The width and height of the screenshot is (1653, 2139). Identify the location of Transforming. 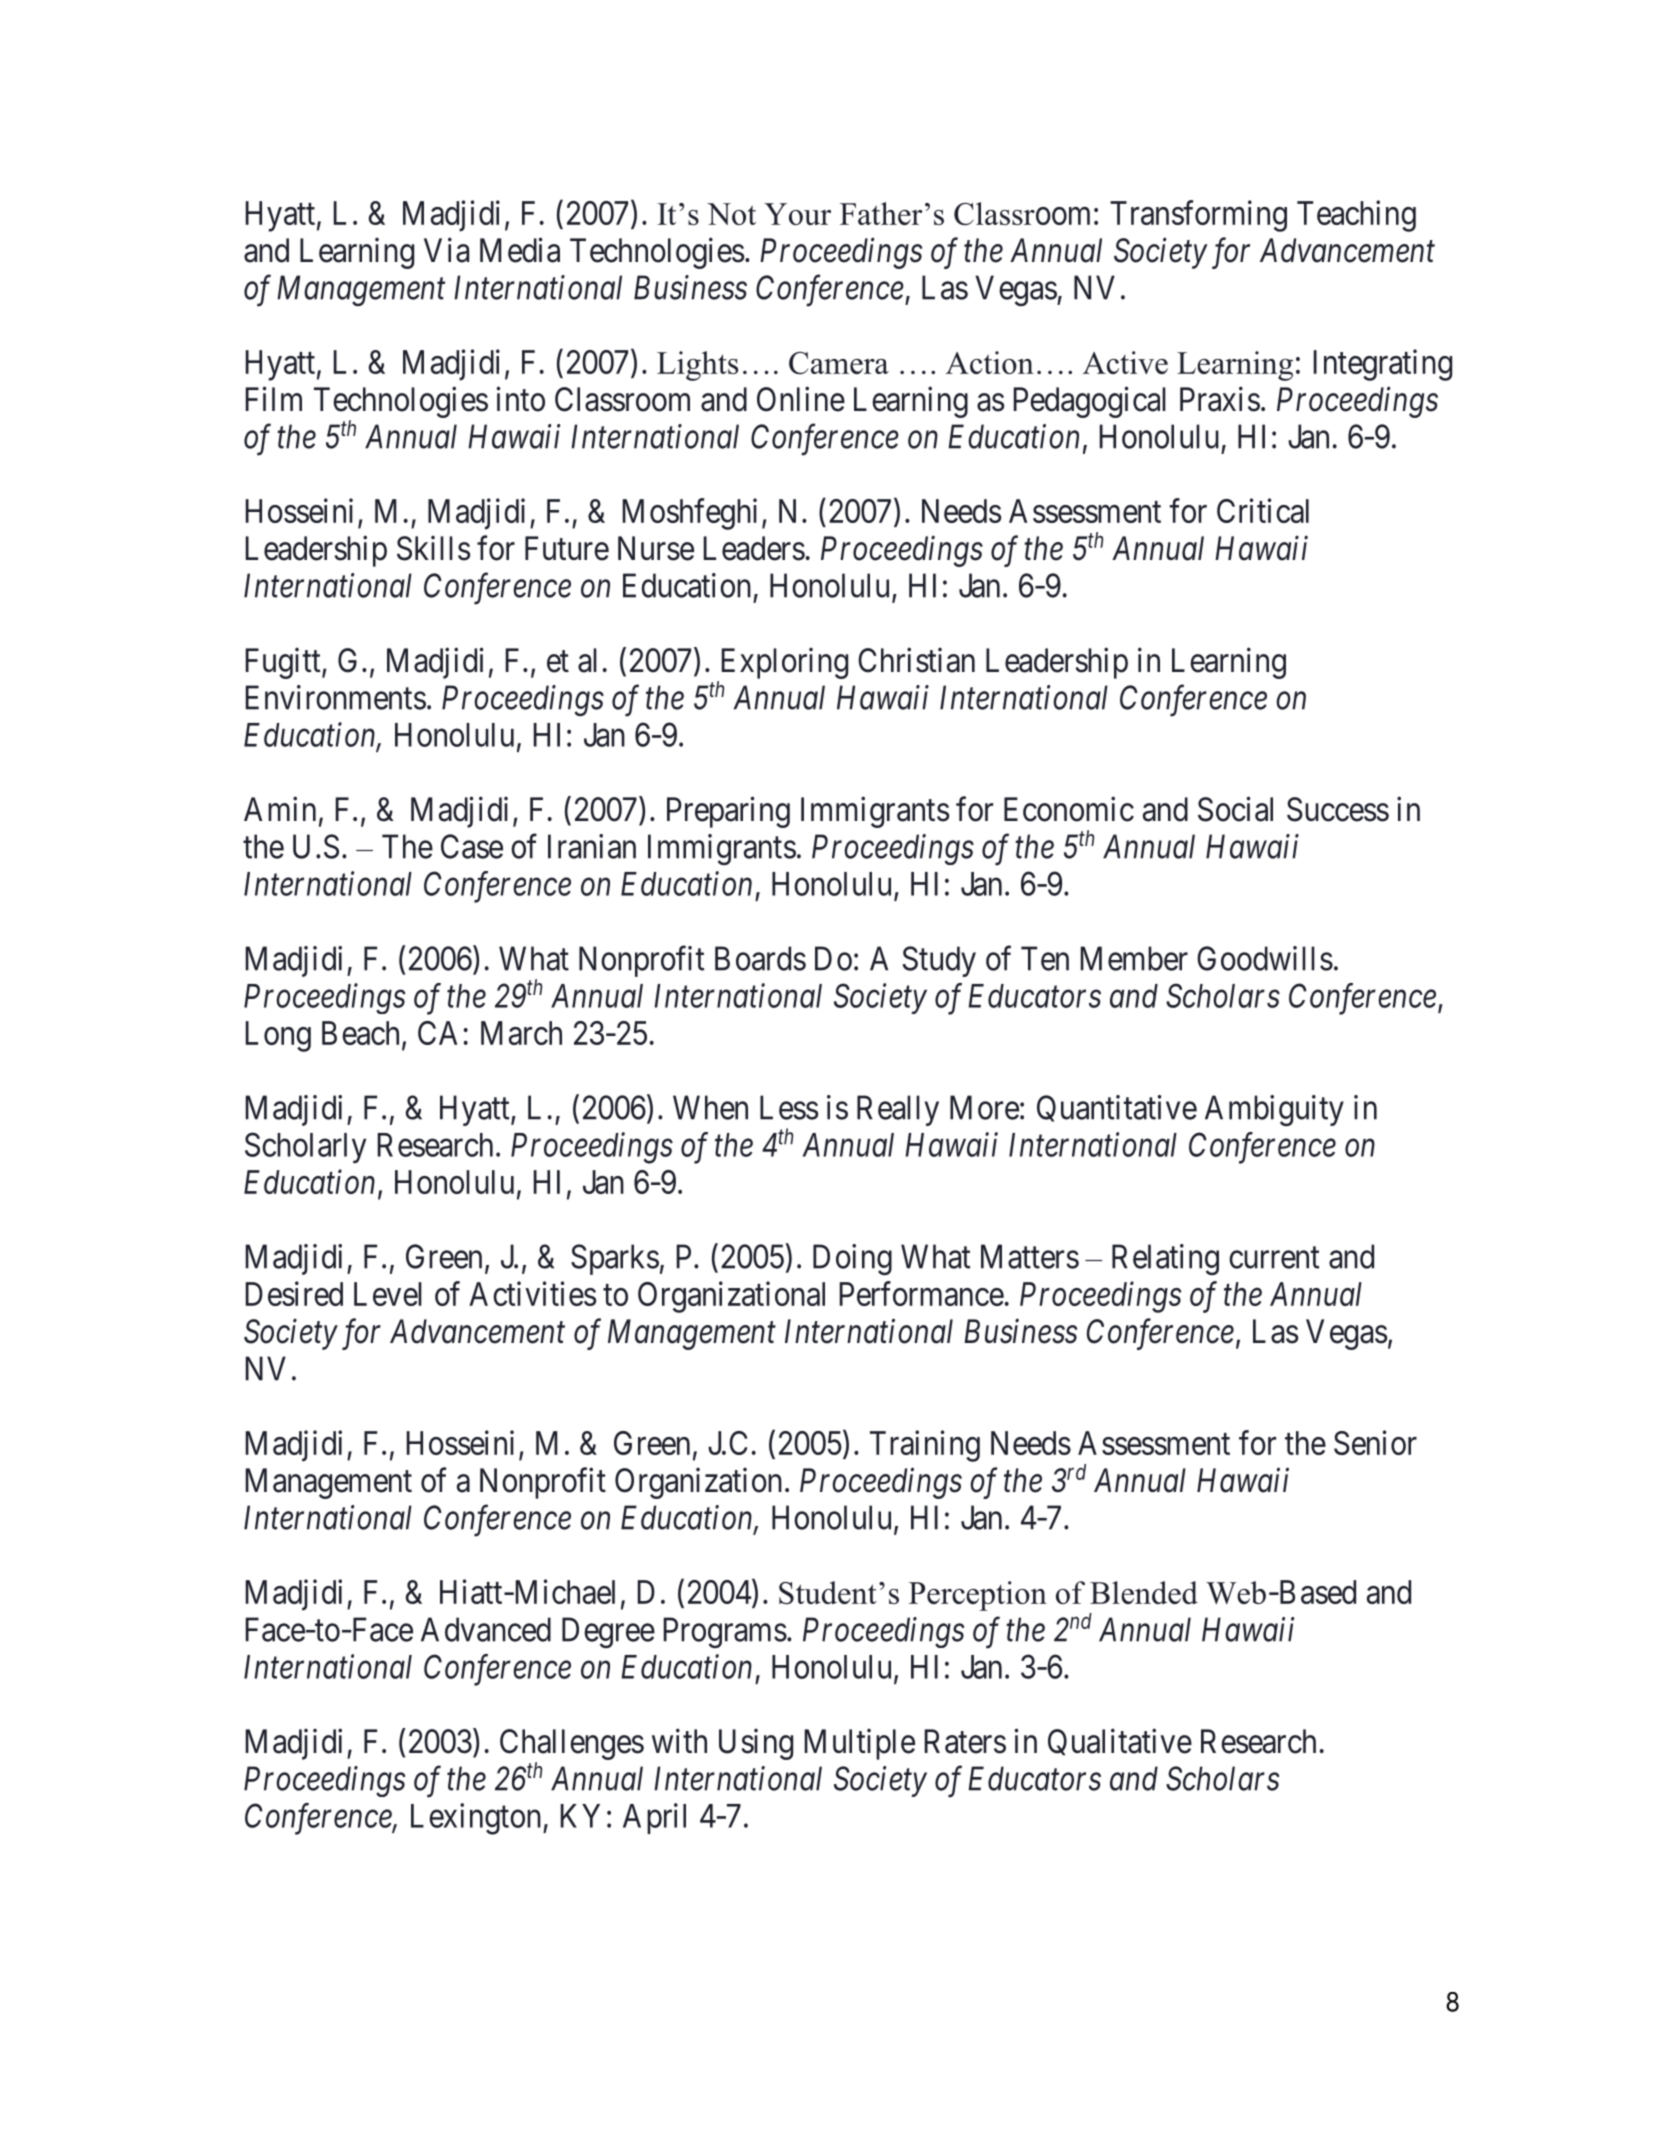
(1198, 216).
